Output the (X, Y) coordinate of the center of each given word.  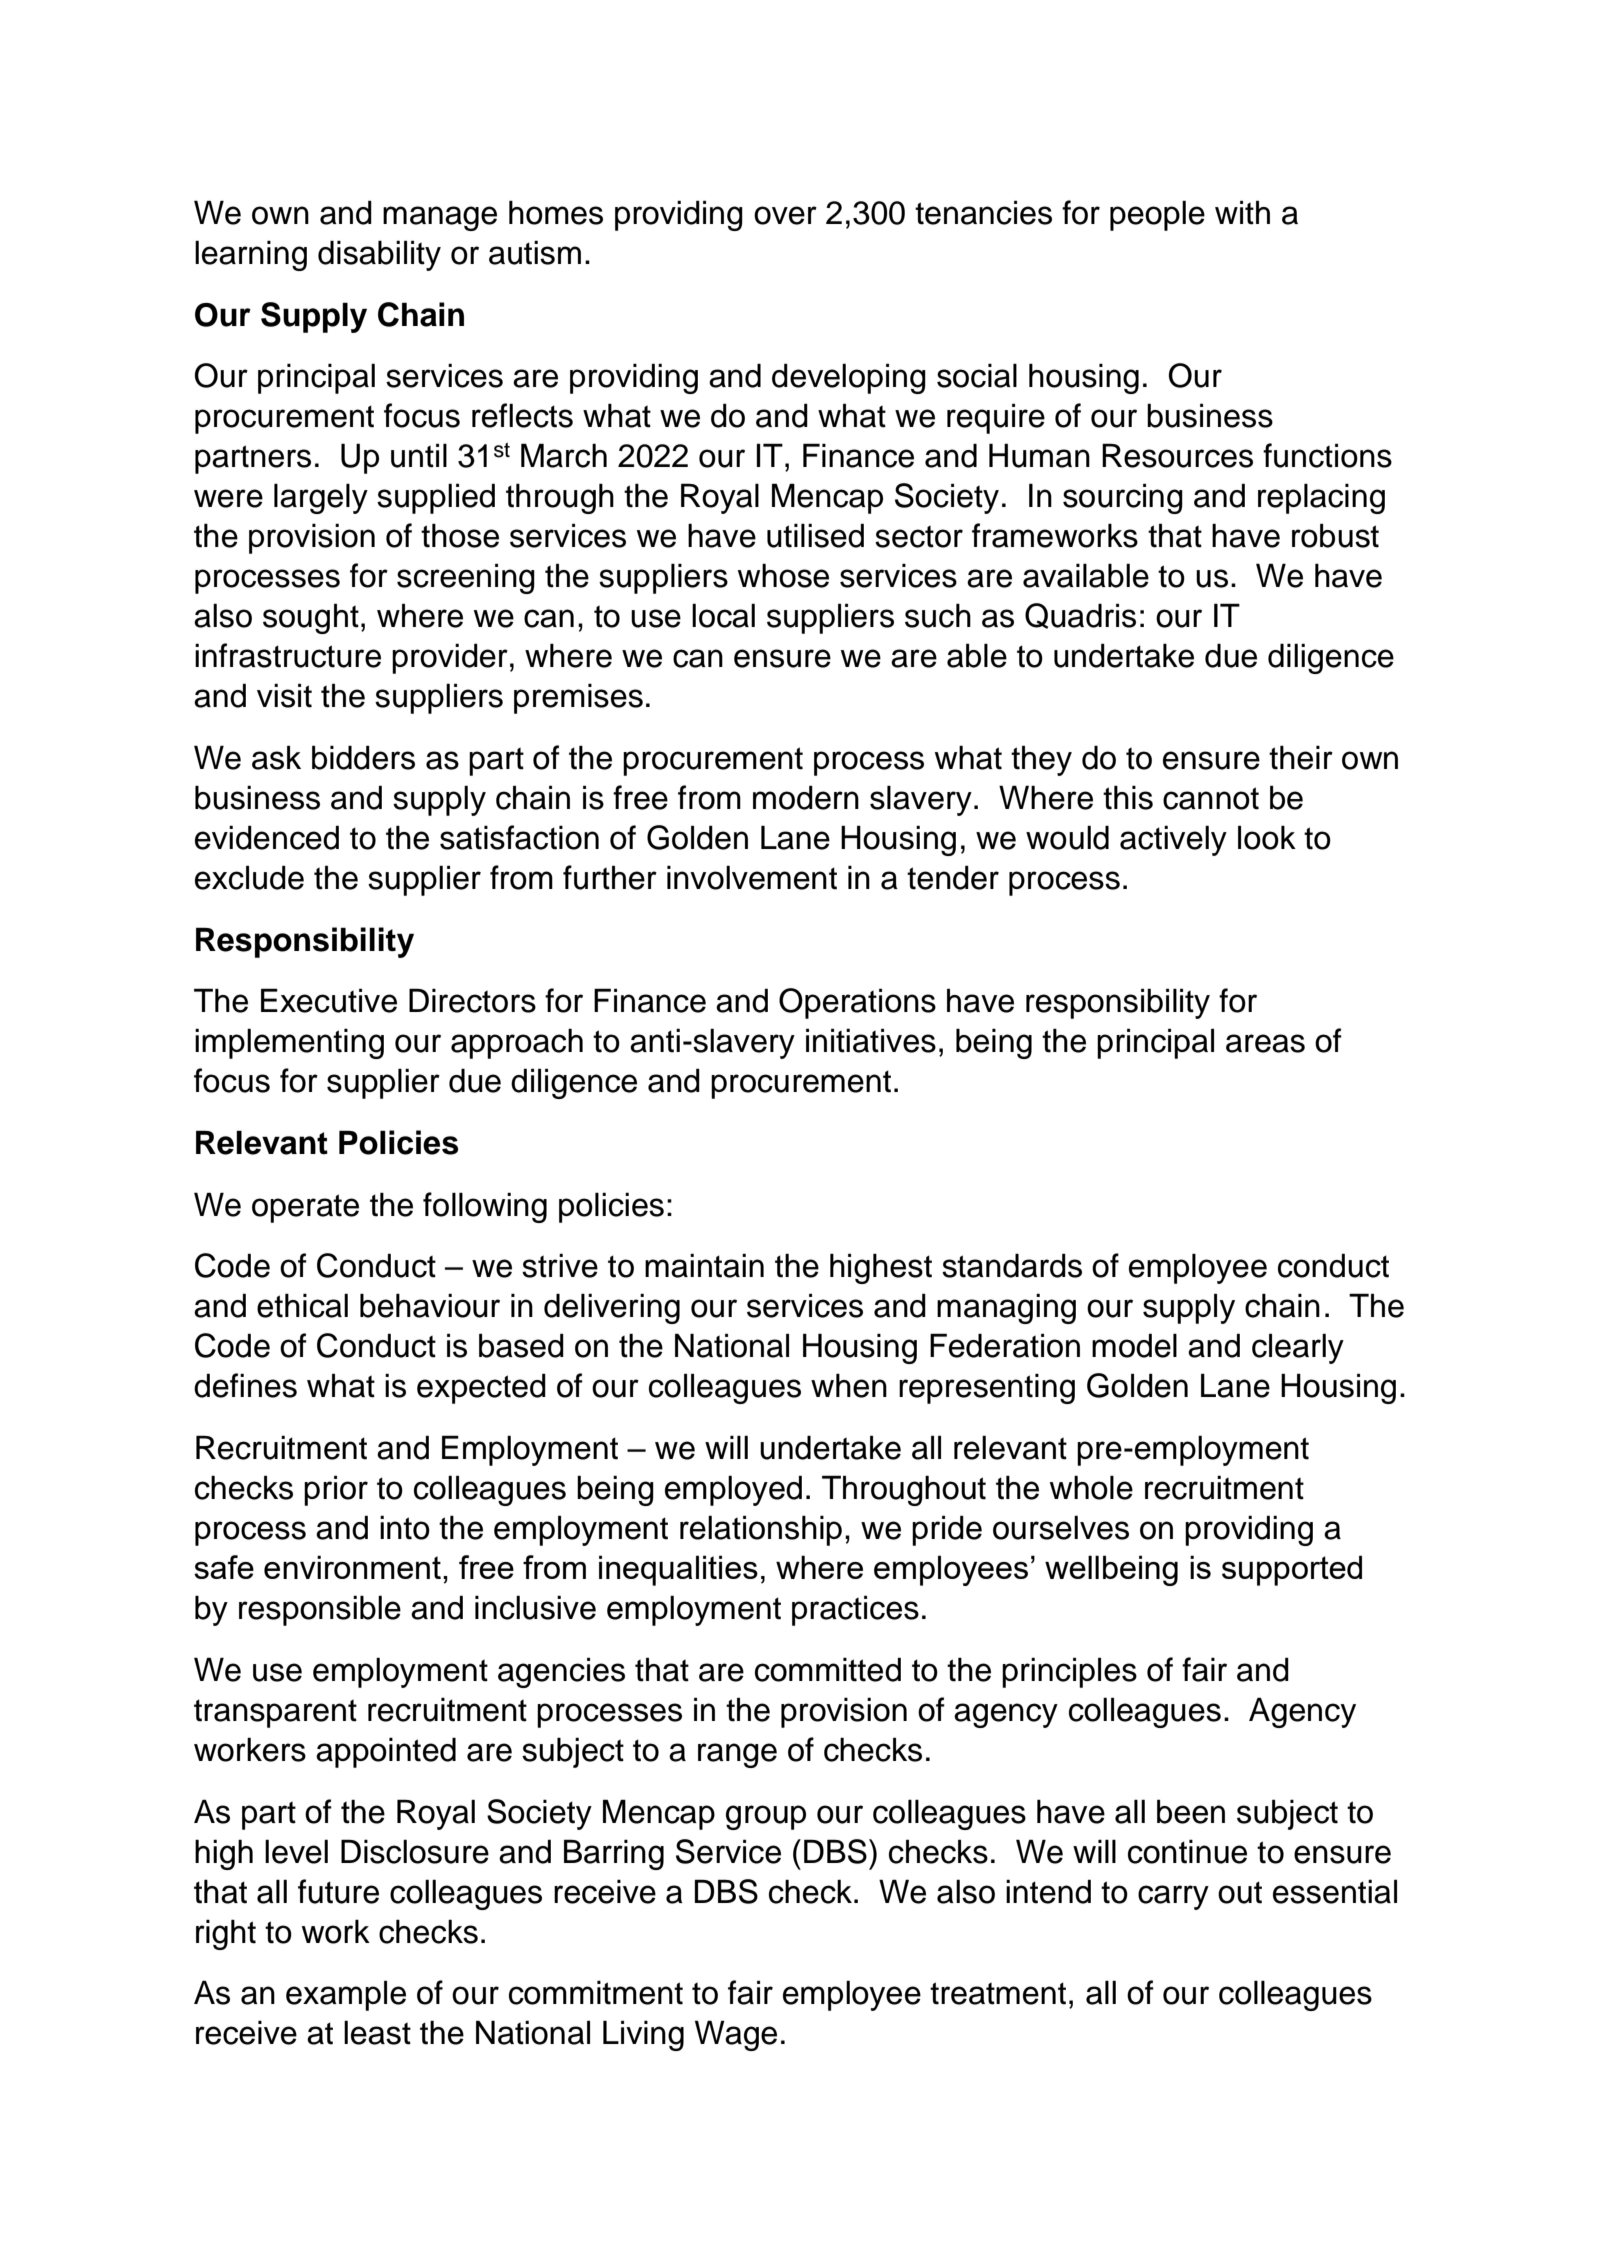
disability (379, 255)
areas (1265, 1043)
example (346, 1995)
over (785, 215)
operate (305, 1208)
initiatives (871, 1040)
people (1157, 215)
